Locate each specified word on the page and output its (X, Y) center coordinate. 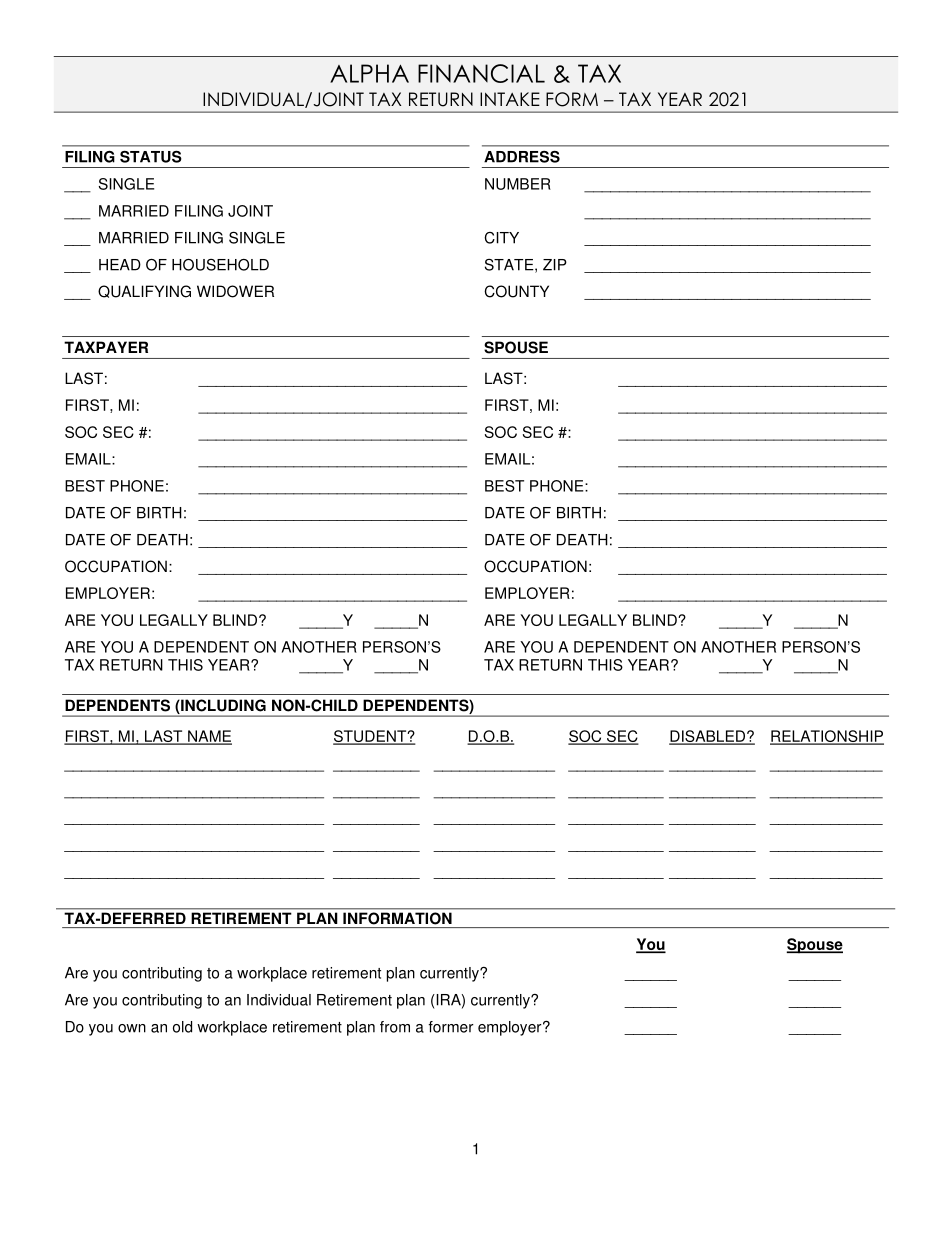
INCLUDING (222, 706)
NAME (209, 737)
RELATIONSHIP (827, 737)
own (132, 1028)
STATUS (151, 156)
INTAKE (510, 99)
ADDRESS (522, 156)
